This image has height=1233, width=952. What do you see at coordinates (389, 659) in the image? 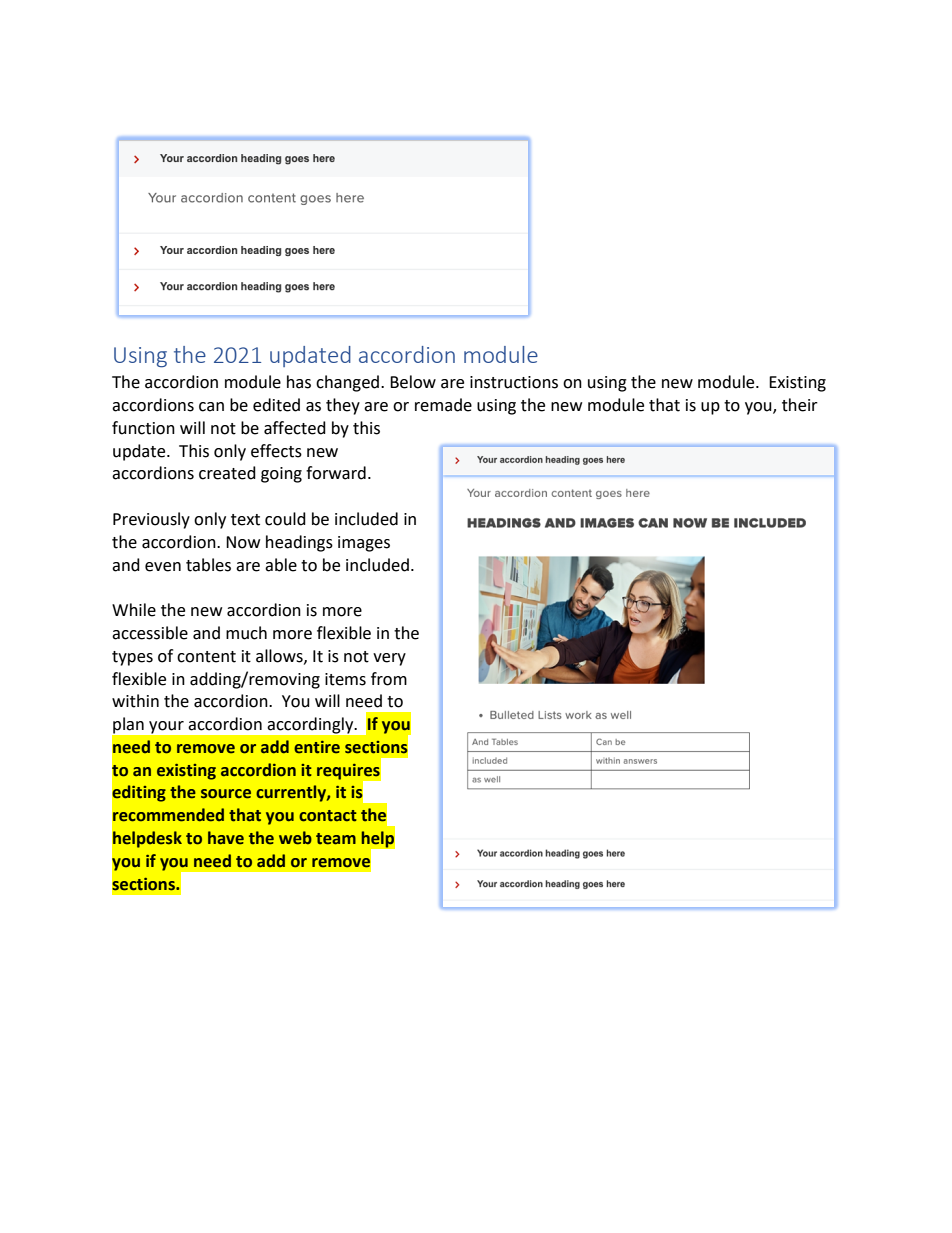
I see `very` at bounding box center [389, 659].
